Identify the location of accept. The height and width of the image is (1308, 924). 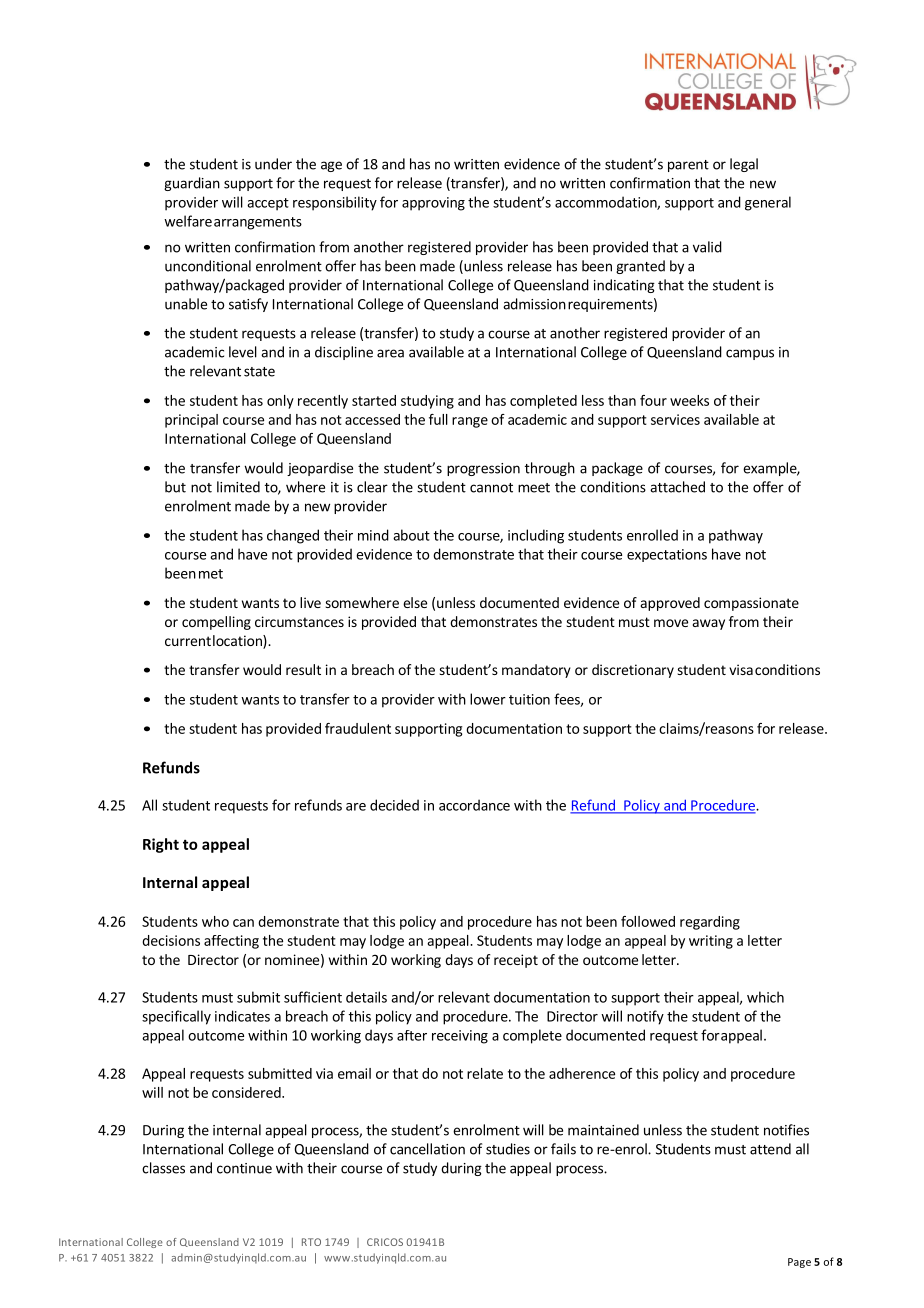
(268, 204).
